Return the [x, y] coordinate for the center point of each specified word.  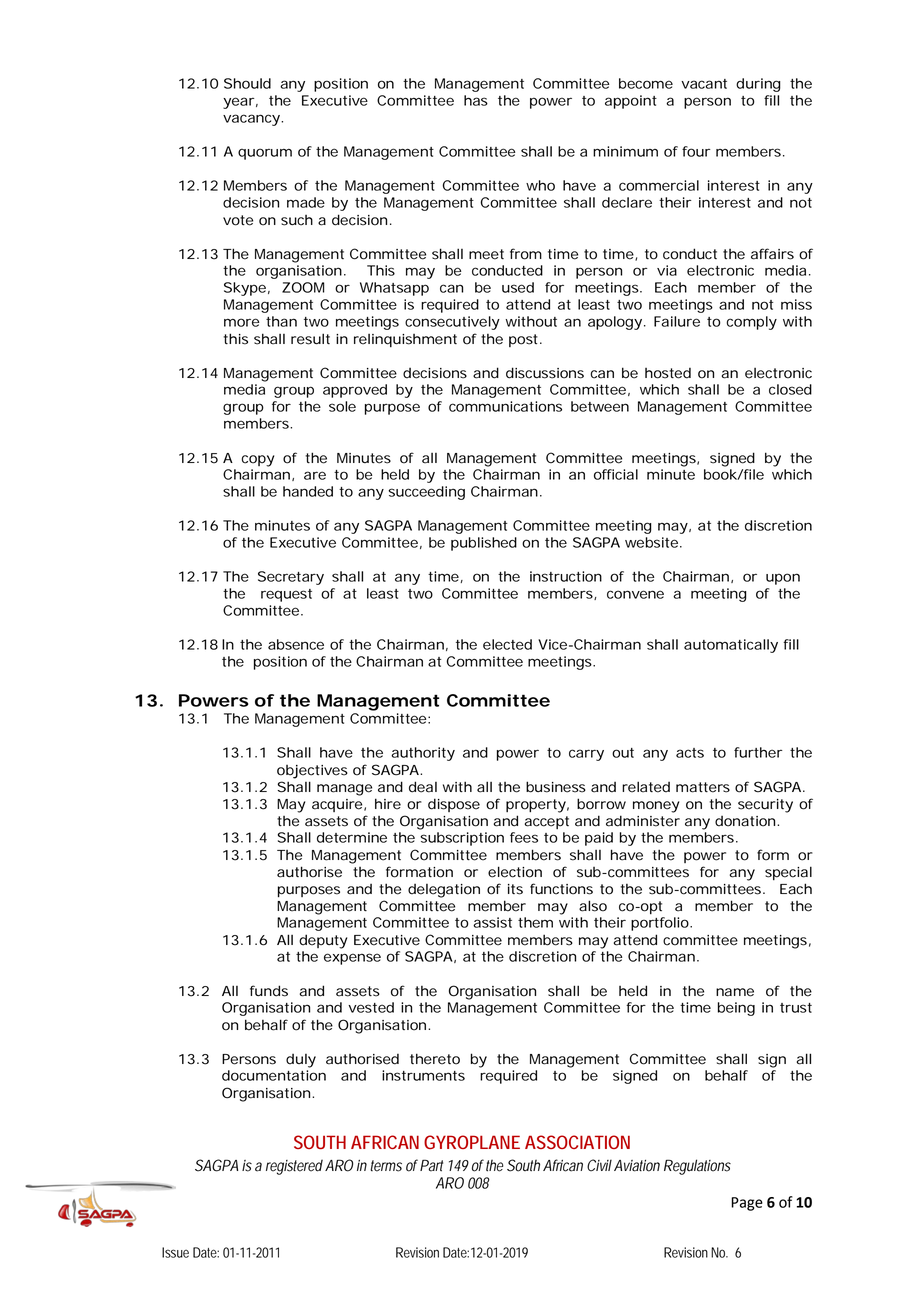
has [476, 100]
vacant [704, 84]
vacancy [252, 120]
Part [431, 1165]
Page [747, 1204]
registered [294, 1167]
